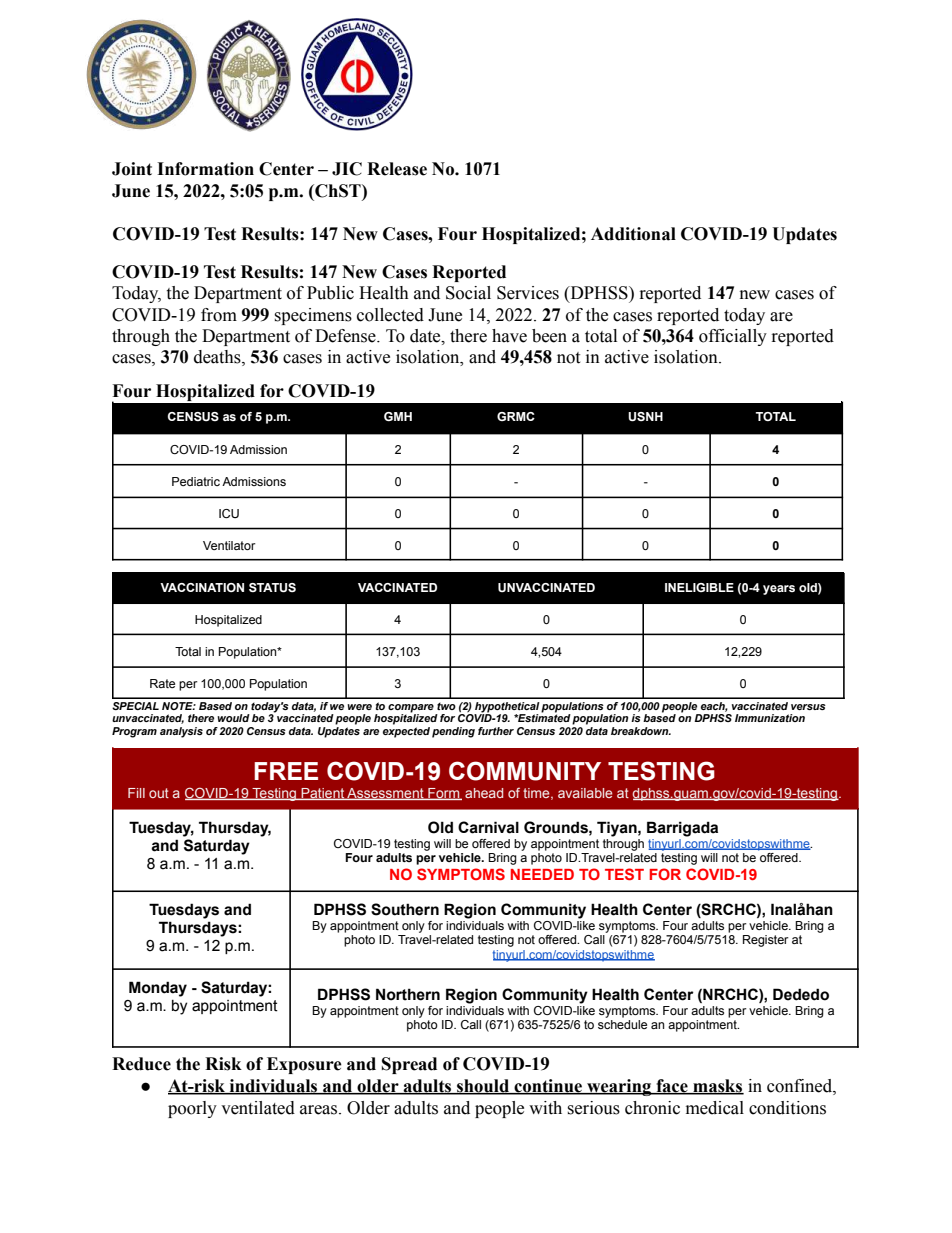  What do you see at coordinates (132, 169) in the page?
I see `Joint` at bounding box center [132, 169].
